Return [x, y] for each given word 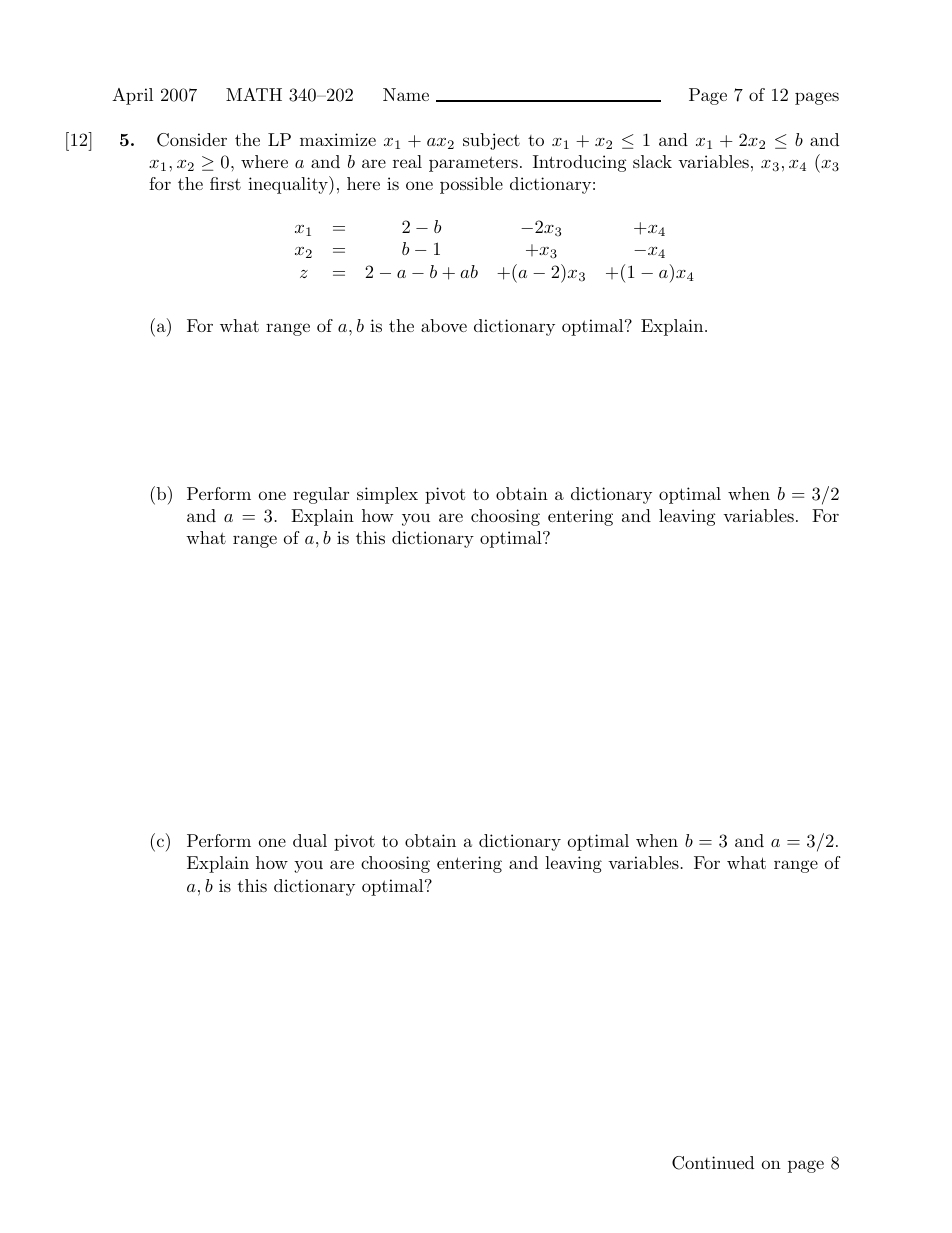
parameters [473, 164]
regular [321, 495]
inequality [289, 185]
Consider [192, 140]
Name [406, 94]
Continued [713, 1163]
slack [652, 161]
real [407, 161]
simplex [387, 495]
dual [310, 840]
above [444, 325]
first [225, 183]
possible [471, 185]
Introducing [579, 163]
